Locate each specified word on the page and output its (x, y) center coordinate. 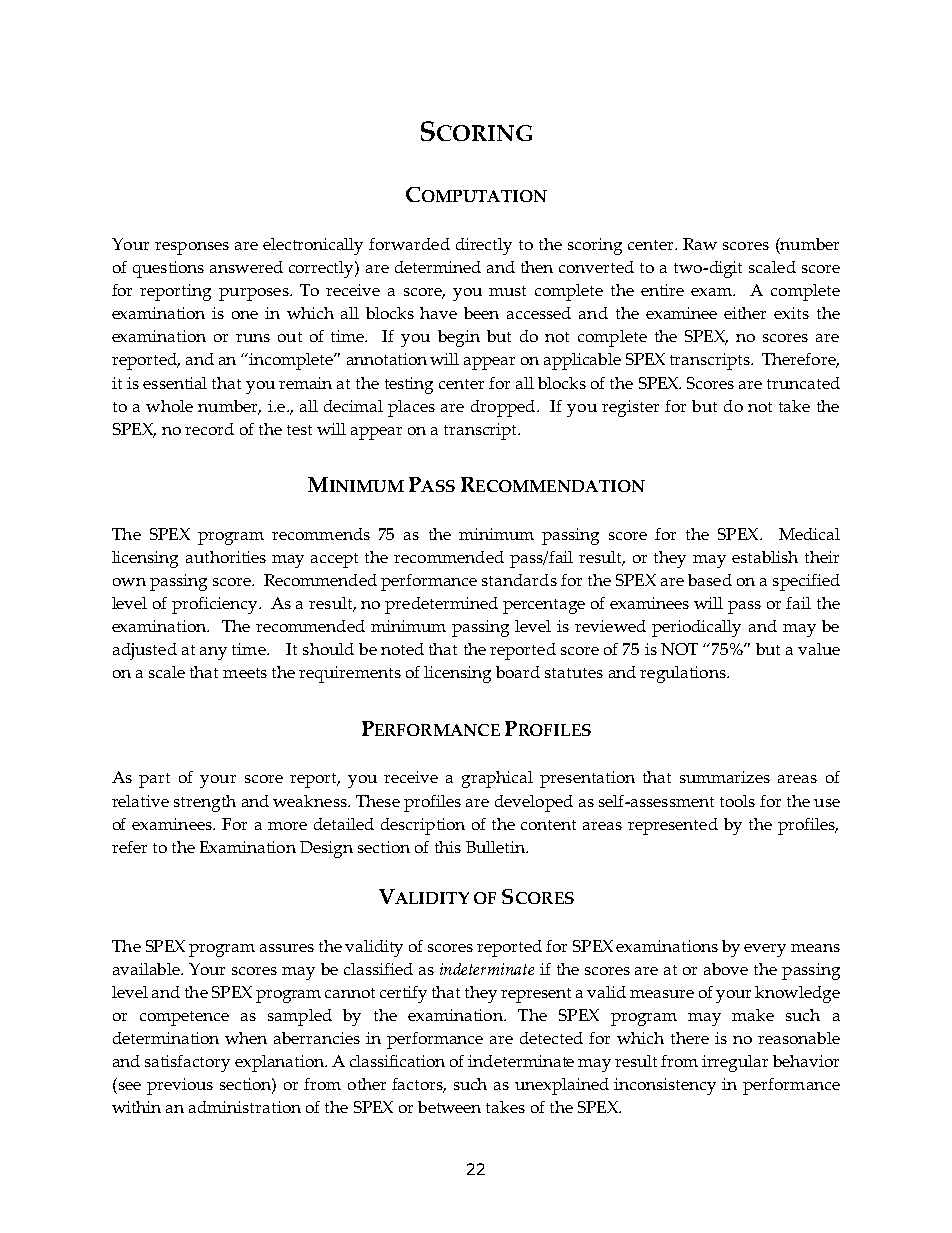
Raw (700, 244)
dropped (504, 408)
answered (246, 267)
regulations (684, 674)
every (765, 950)
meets (245, 673)
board (518, 672)
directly (484, 246)
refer (129, 847)
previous (180, 1086)
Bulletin (497, 847)
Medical (809, 534)
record (209, 429)
